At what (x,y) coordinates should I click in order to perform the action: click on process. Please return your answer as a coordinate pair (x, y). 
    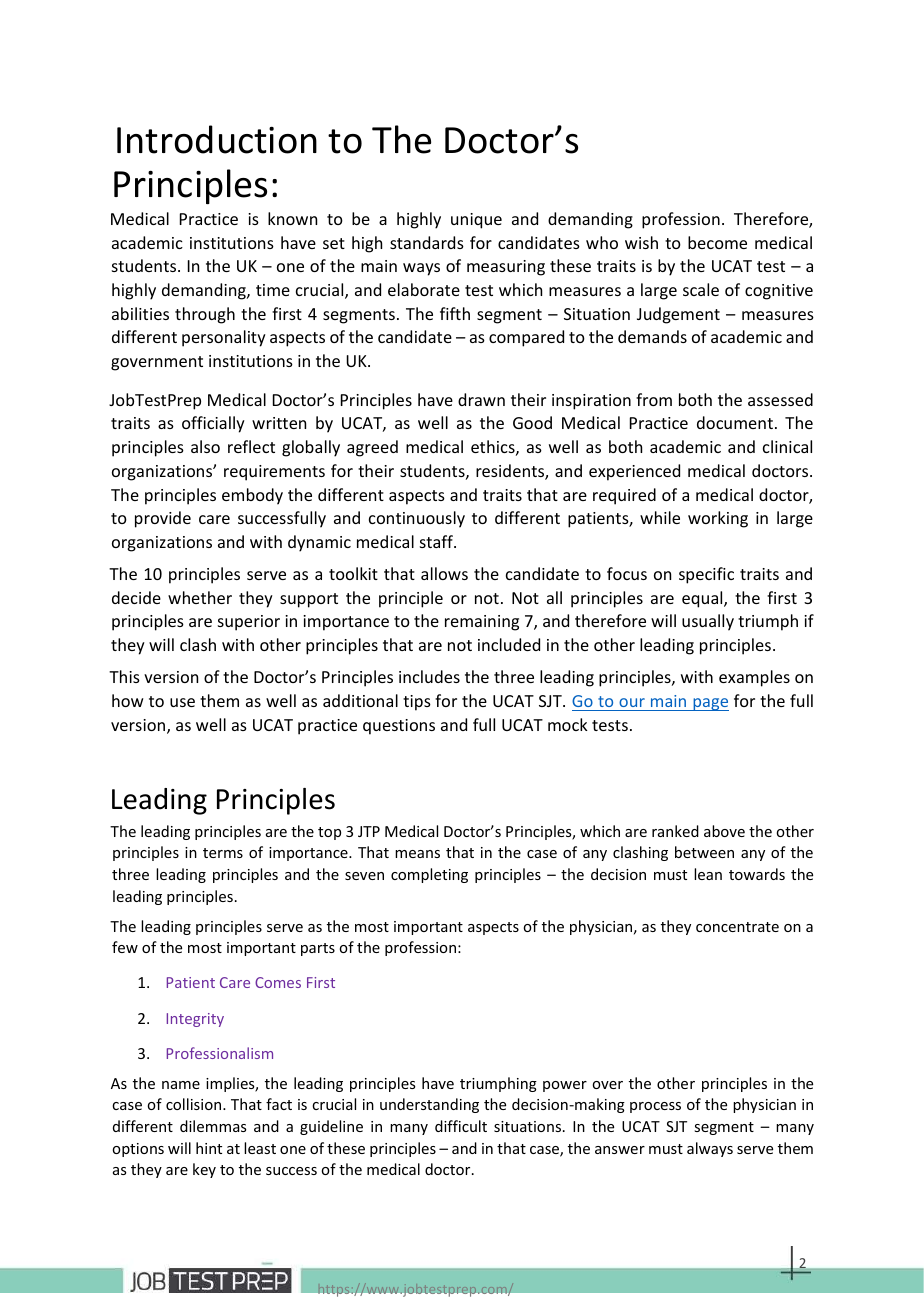
    Looking at the image, I should click on (655, 1107).
